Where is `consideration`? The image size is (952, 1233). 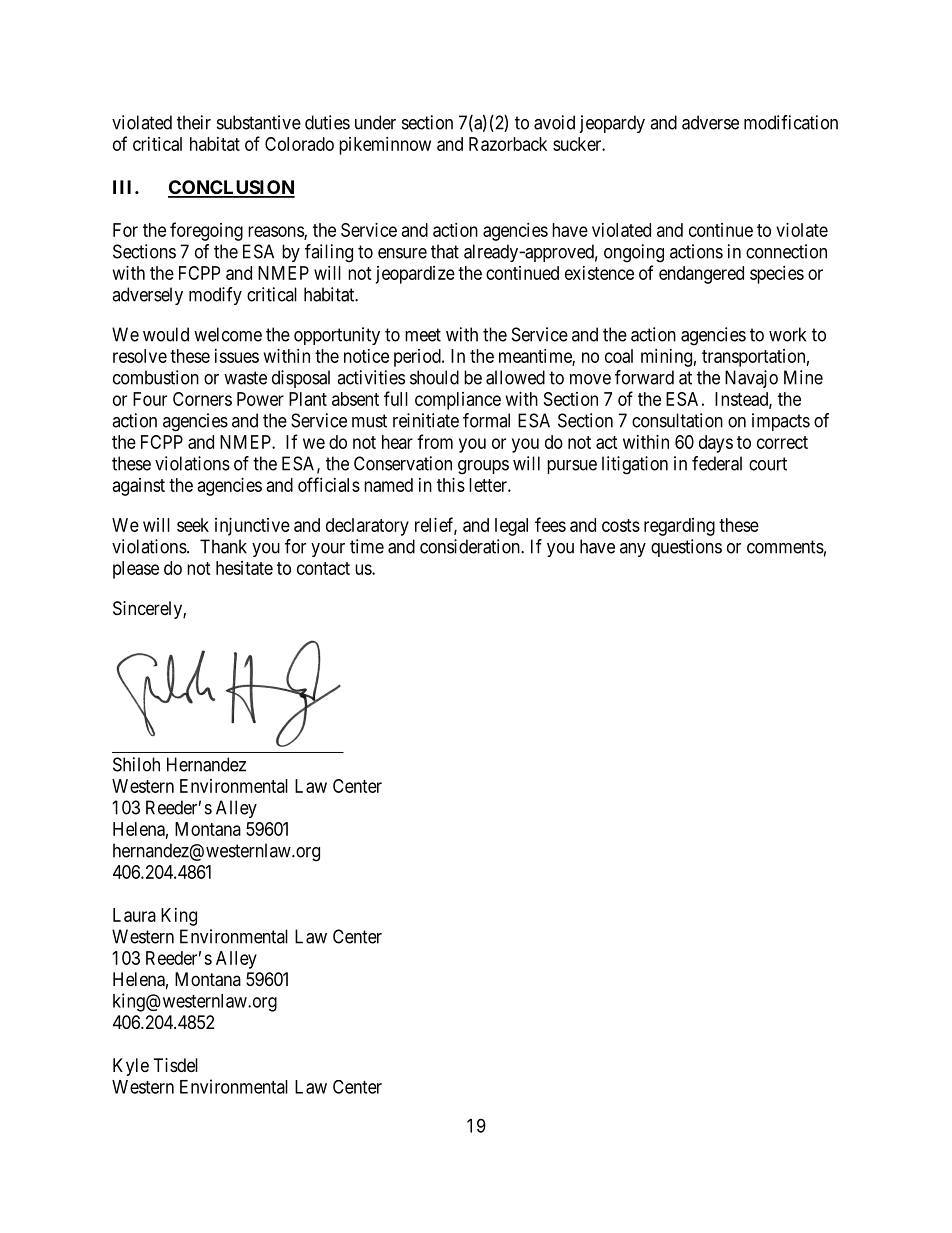 consideration is located at coordinates (471, 546).
